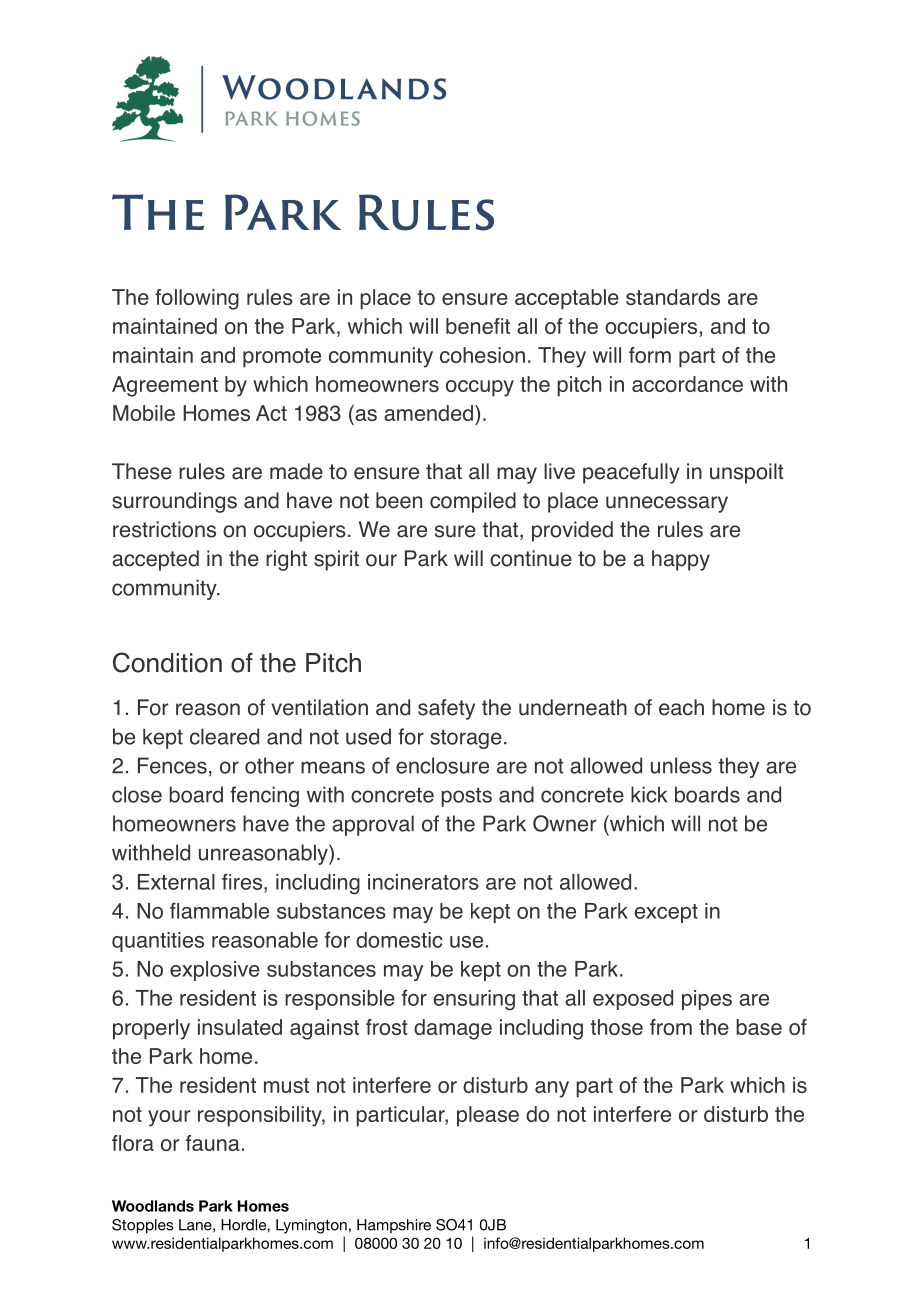  What do you see at coordinates (681, 765) in the page?
I see `unless` at bounding box center [681, 765].
